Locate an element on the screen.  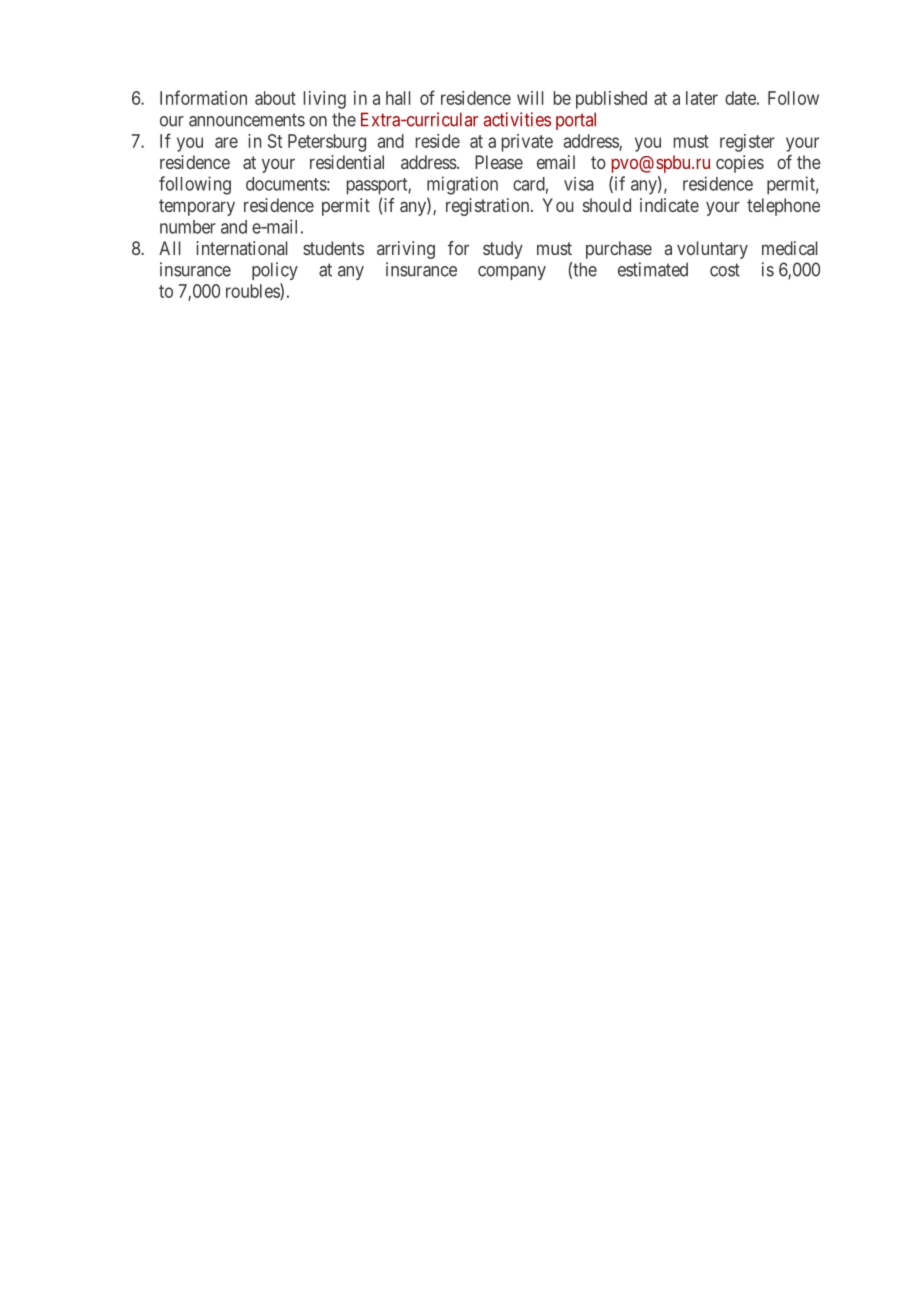
registration is located at coordinates (489, 207).
